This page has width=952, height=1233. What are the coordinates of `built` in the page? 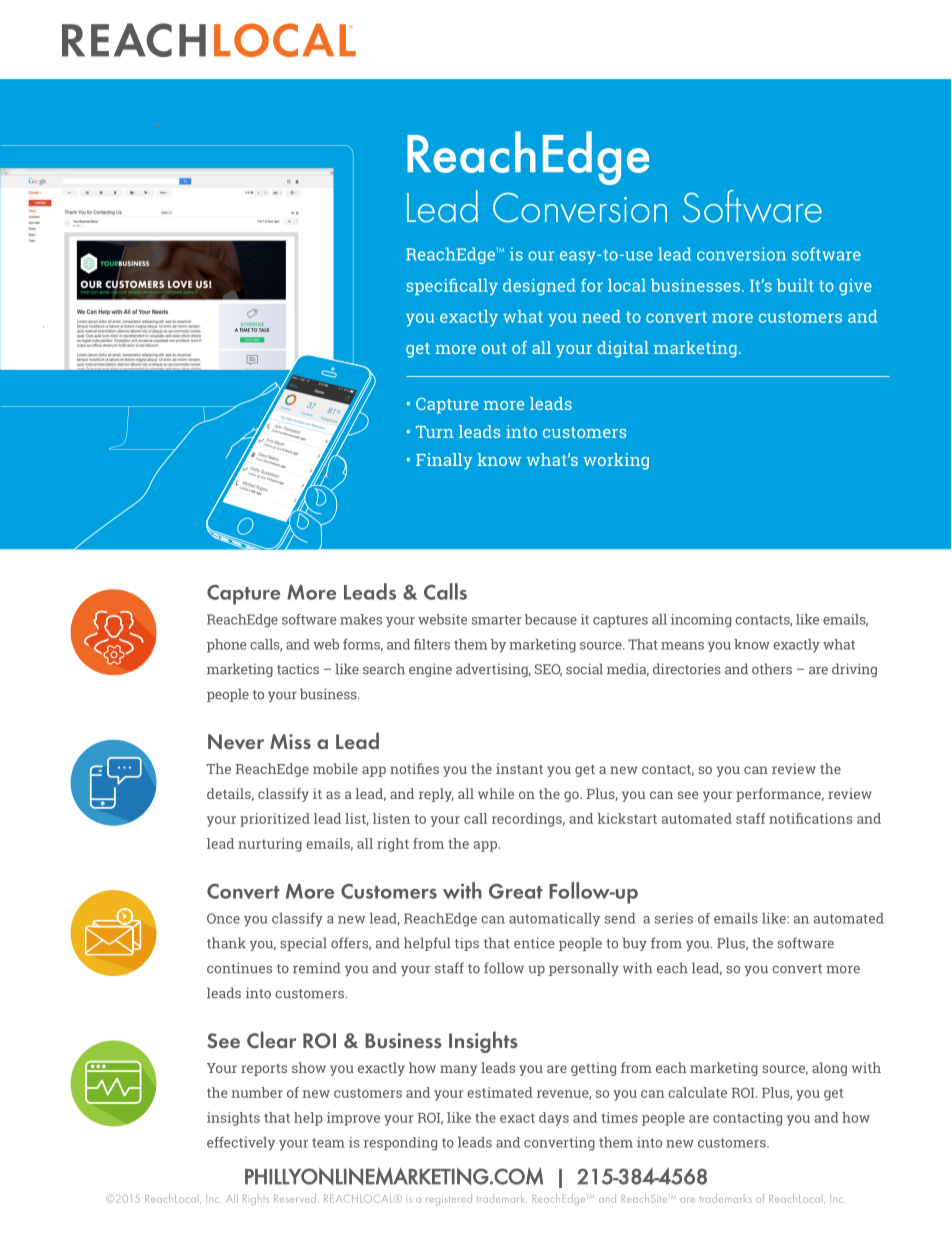 It's located at (795, 285).
